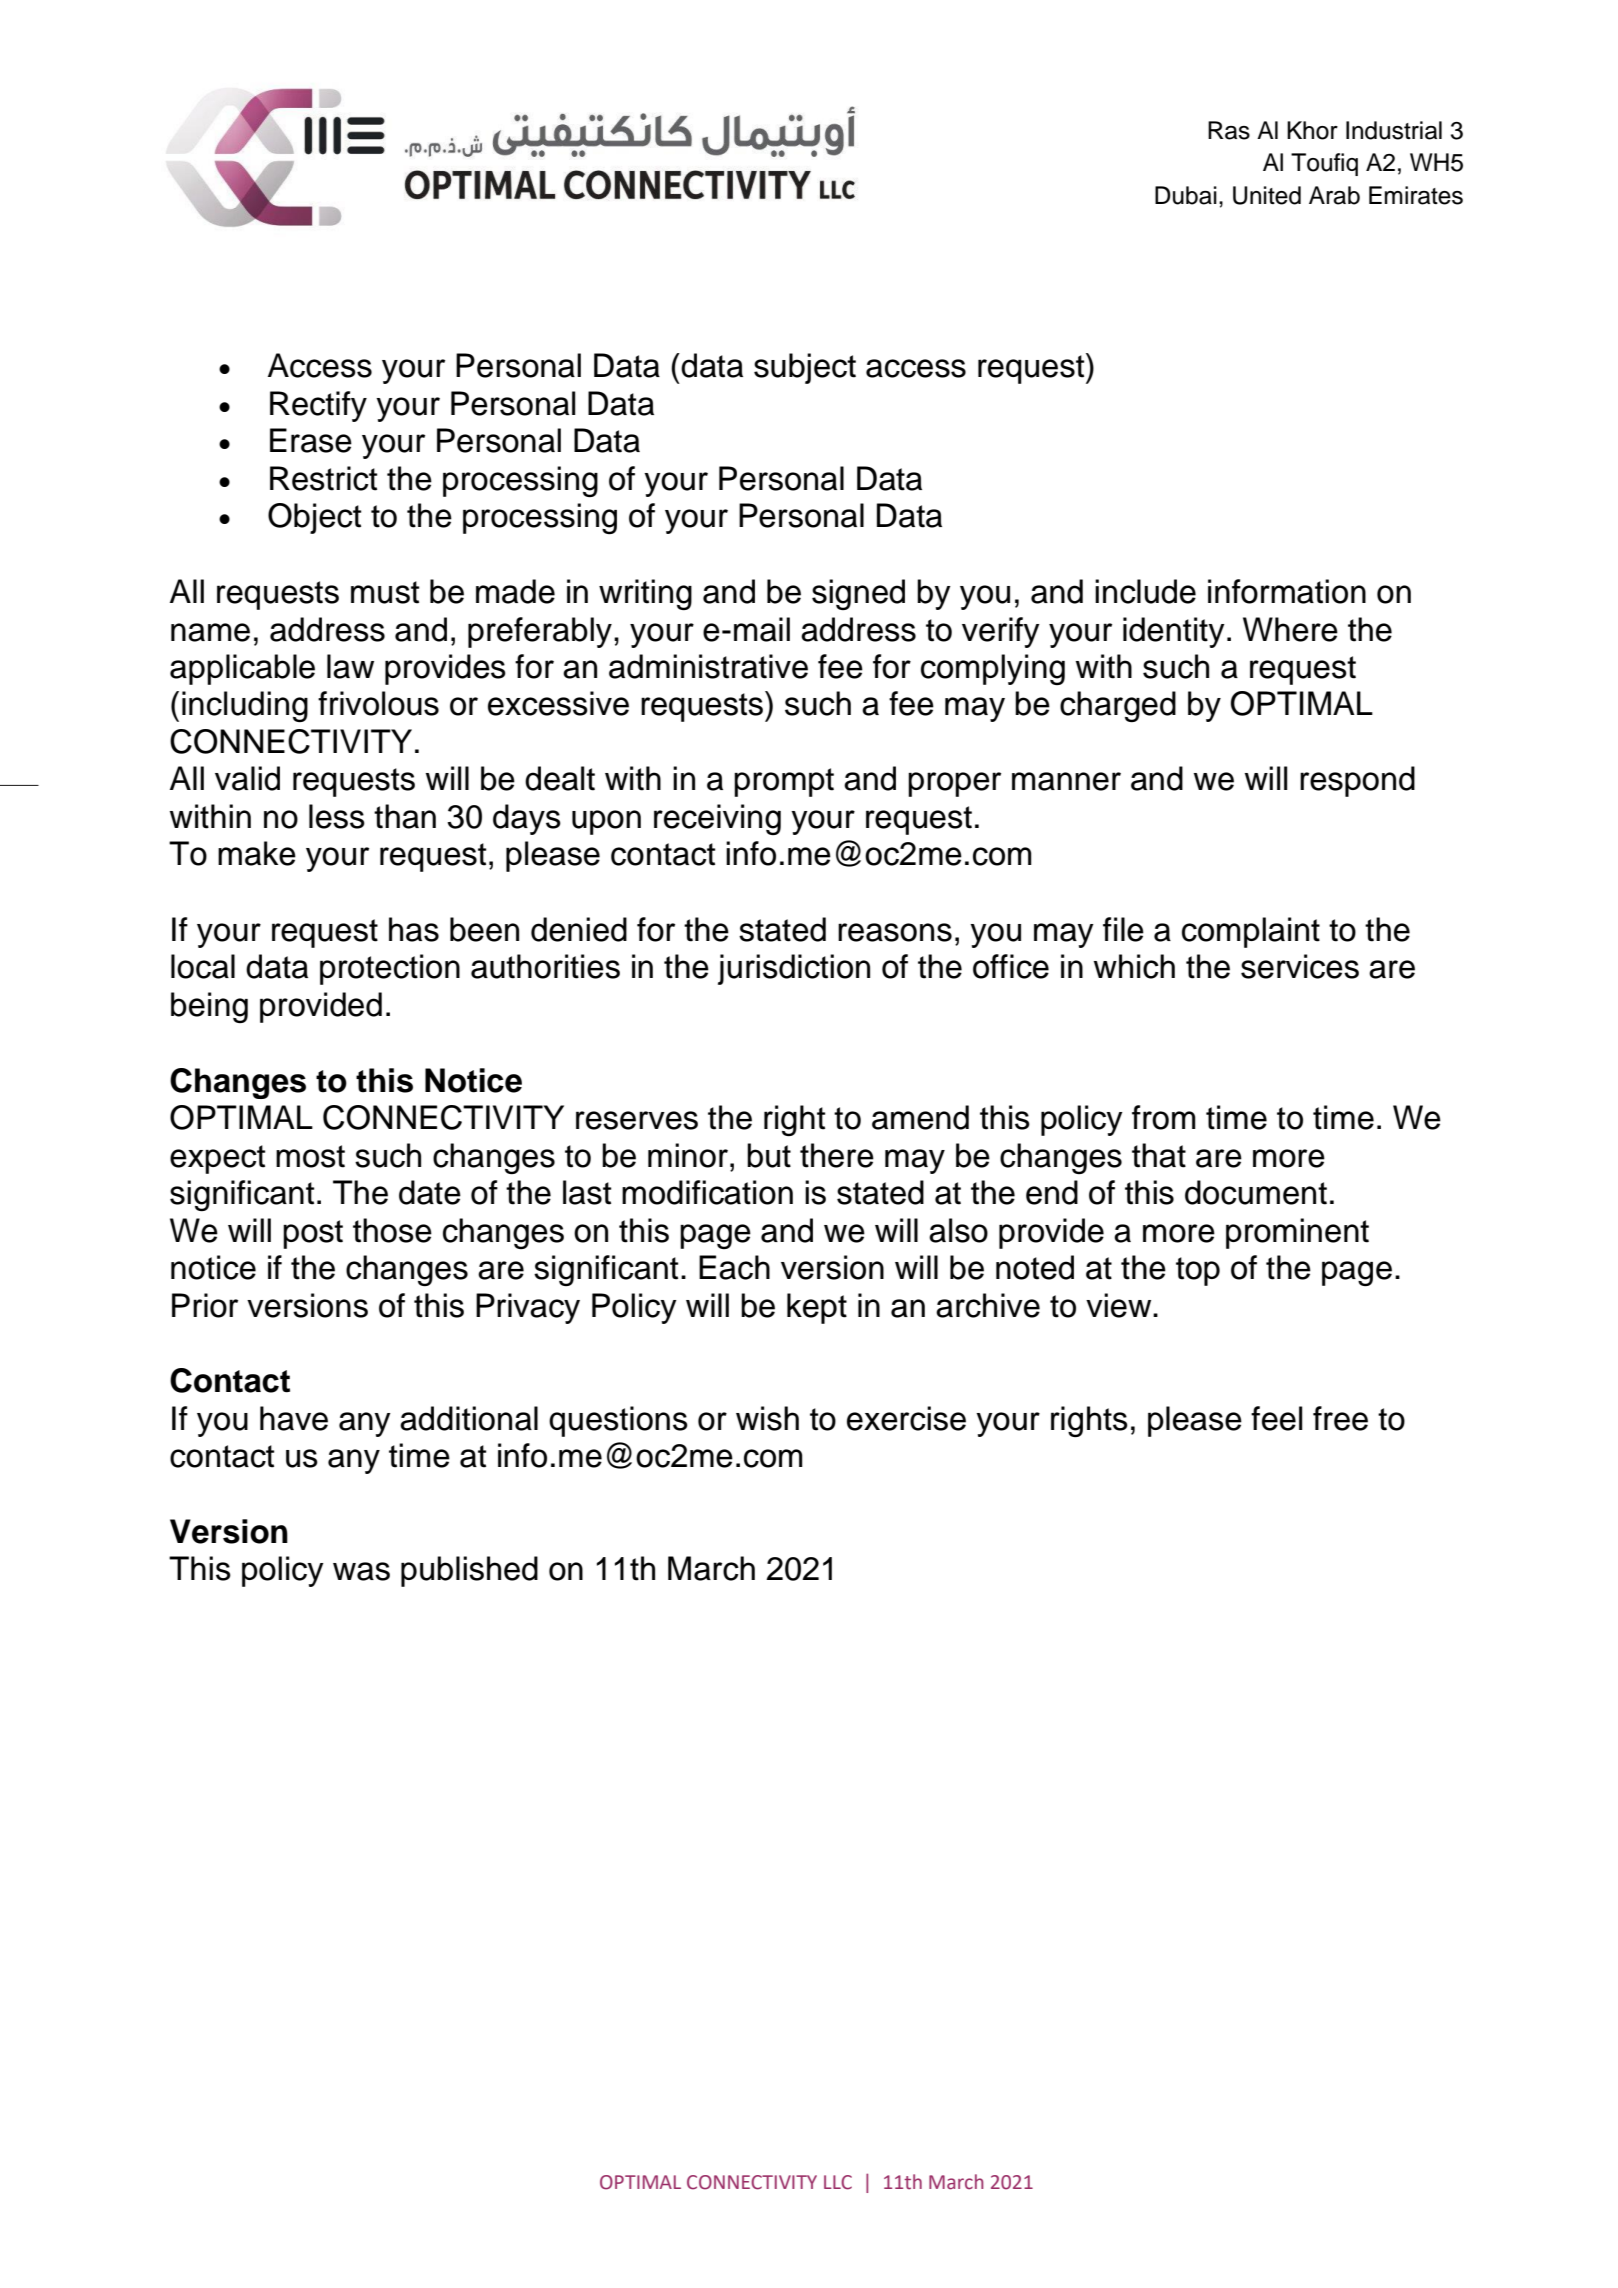  Describe the element at coordinates (767, 1418) in the screenshot. I see `wish` at that location.
